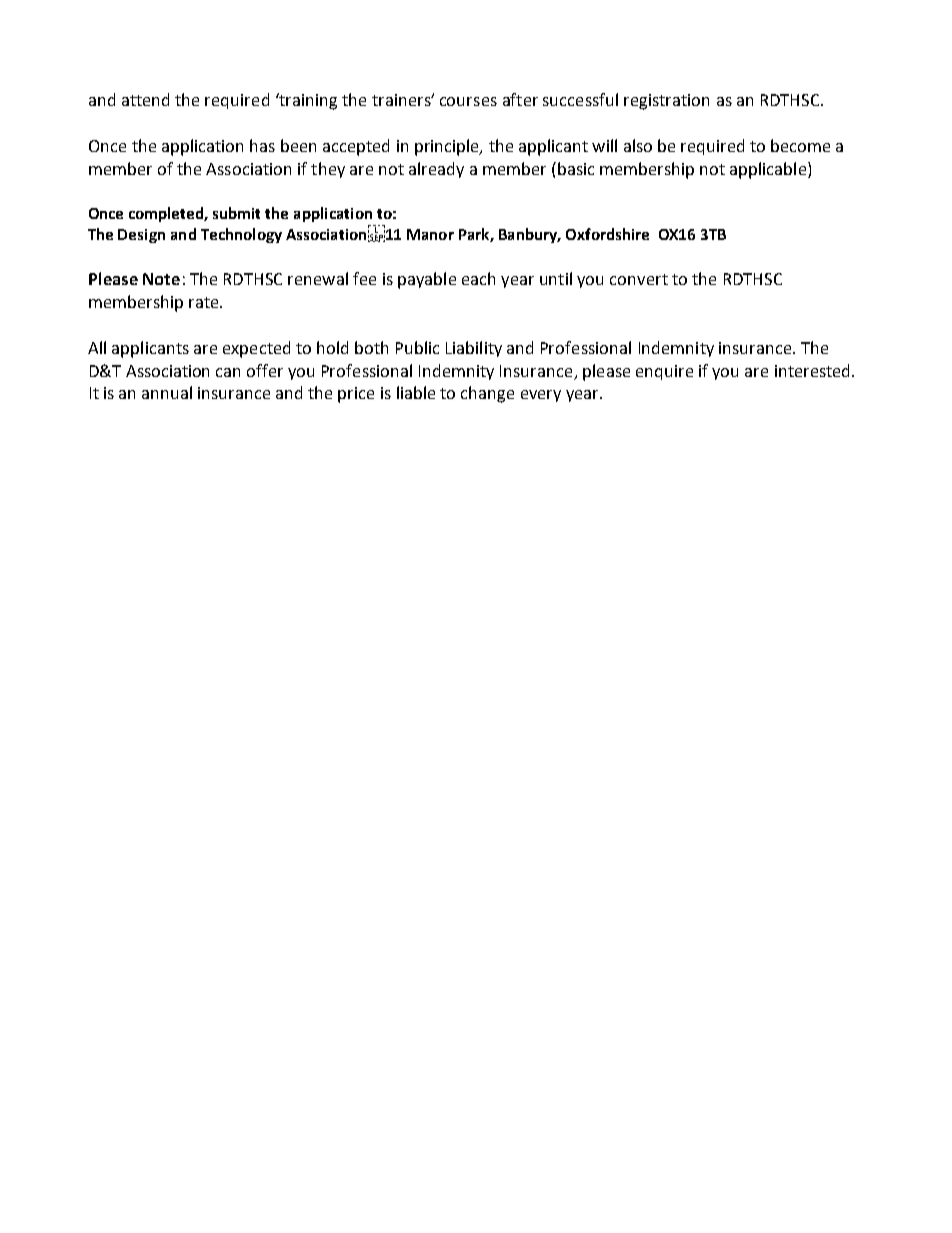 Image resolution: width=952 pixels, height=1233 pixels. I want to click on courses, so click(468, 101).
